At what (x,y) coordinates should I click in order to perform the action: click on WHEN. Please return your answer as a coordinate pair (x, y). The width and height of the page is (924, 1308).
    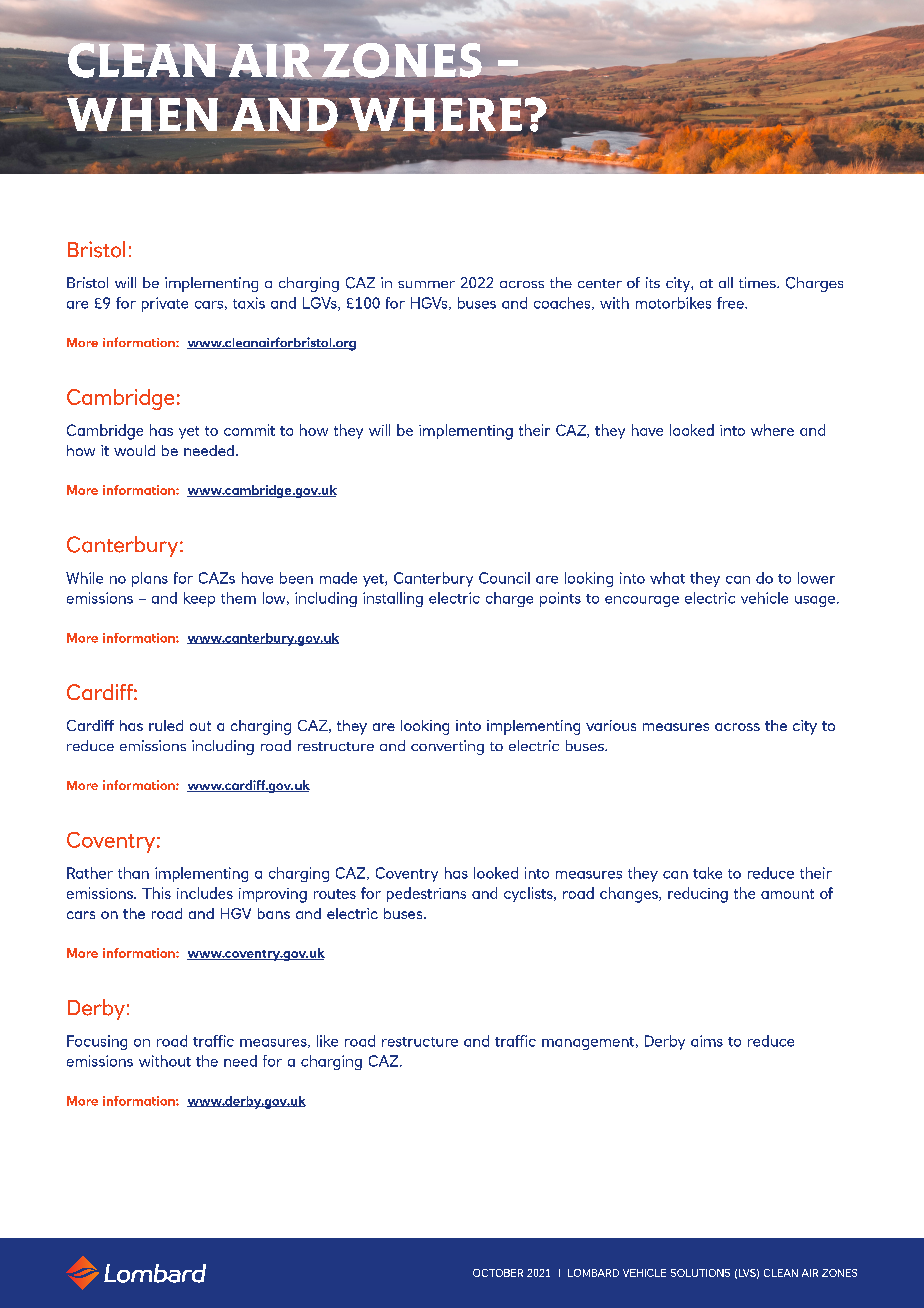
    Looking at the image, I should click on (142, 114).
